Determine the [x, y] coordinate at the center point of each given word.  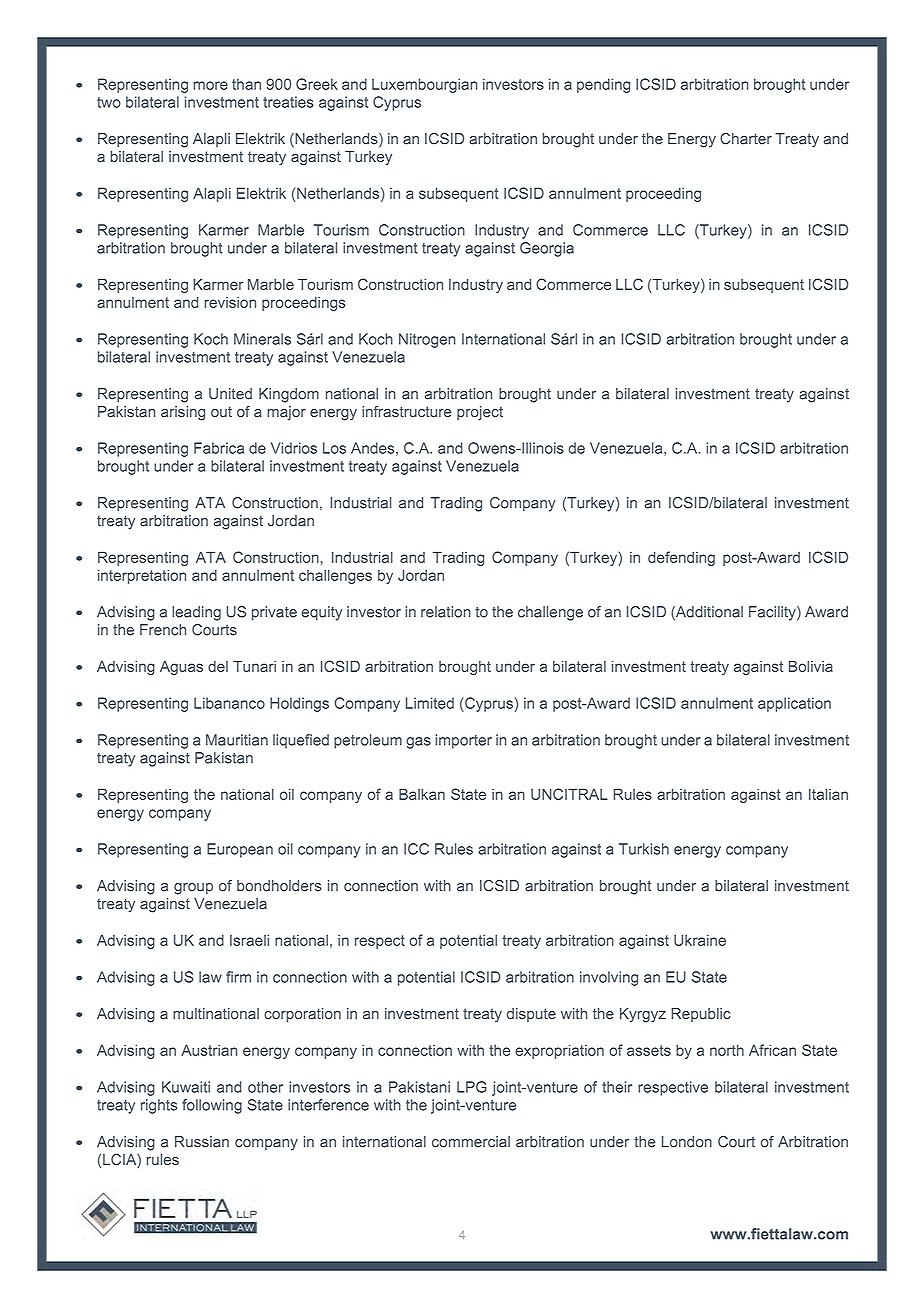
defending [681, 558]
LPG [472, 1087]
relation [446, 612]
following [212, 1106]
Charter [746, 139]
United [230, 394]
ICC [416, 849]
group [193, 889]
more [211, 85]
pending [603, 85]
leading [196, 613]
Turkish [644, 849]
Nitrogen [427, 340]
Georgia [547, 249]
